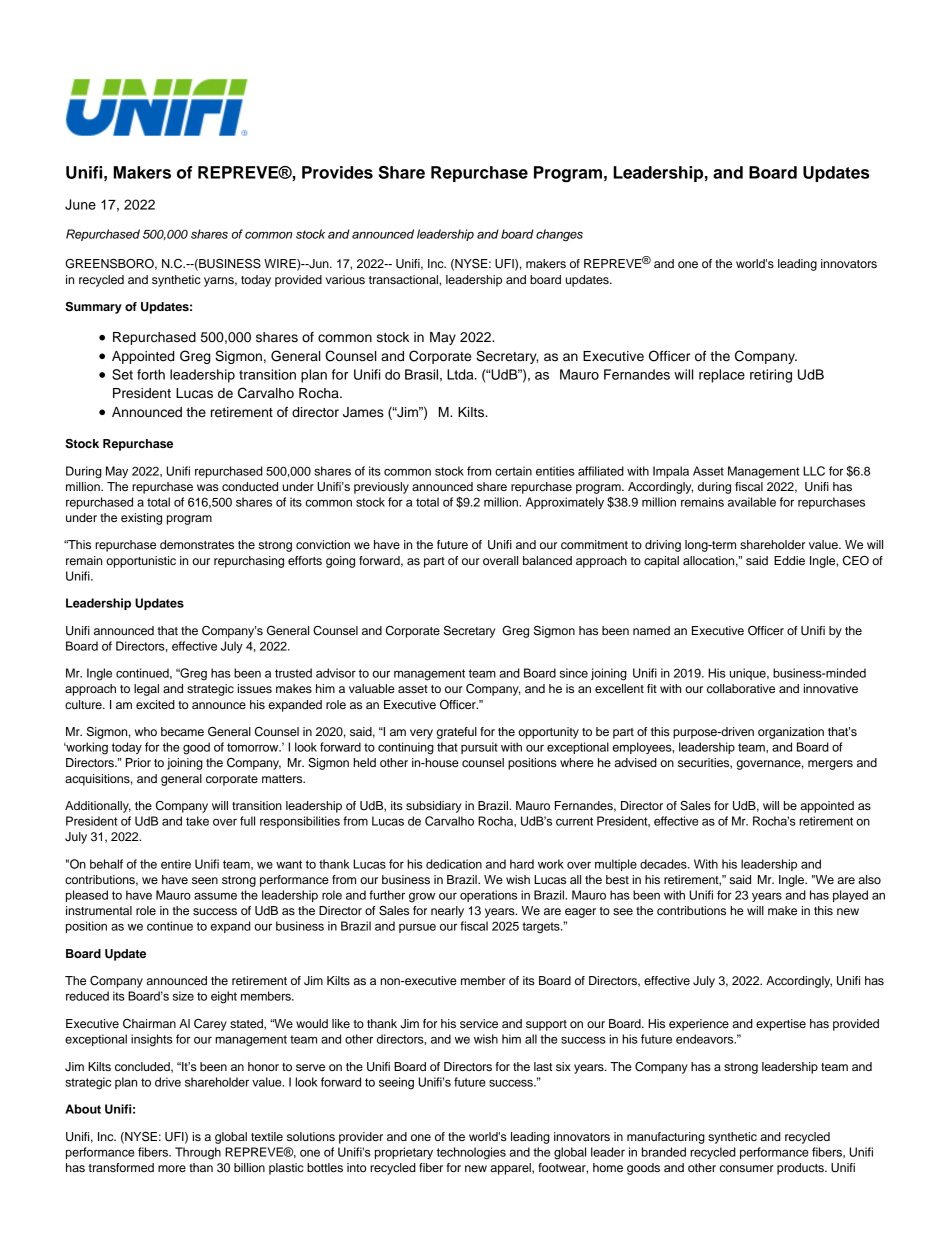  What do you see at coordinates (771, 376) in the screenshot?
I see `retiring` at bounding box center [771, 376].
